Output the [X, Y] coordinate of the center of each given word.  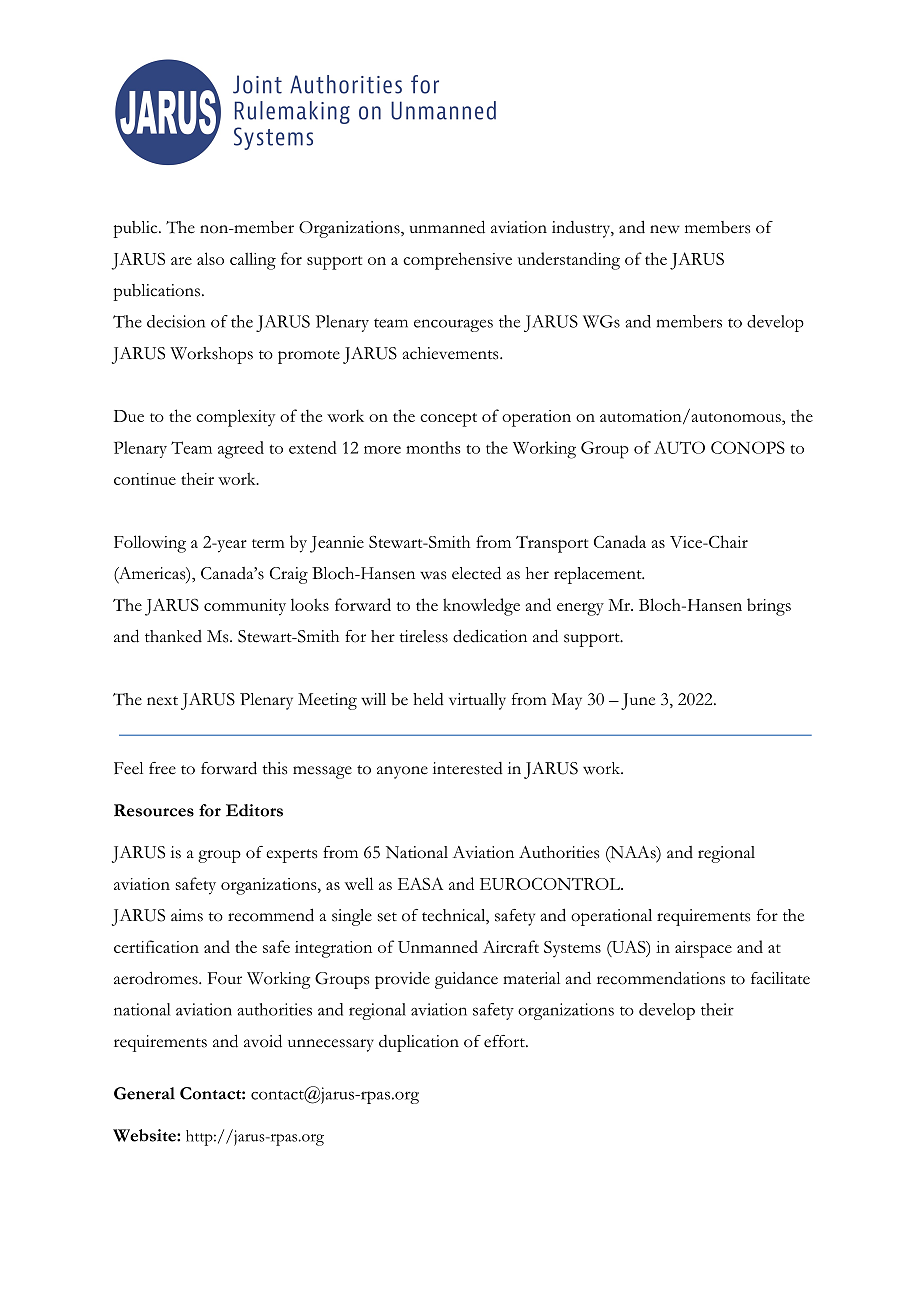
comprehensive [457, 261]
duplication [419, 1043]
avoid [263, 1041]
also [210, 258]
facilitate [780, 978]
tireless [423, 636]
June [638, 701]
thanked [173, 636]
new [665, 229]
